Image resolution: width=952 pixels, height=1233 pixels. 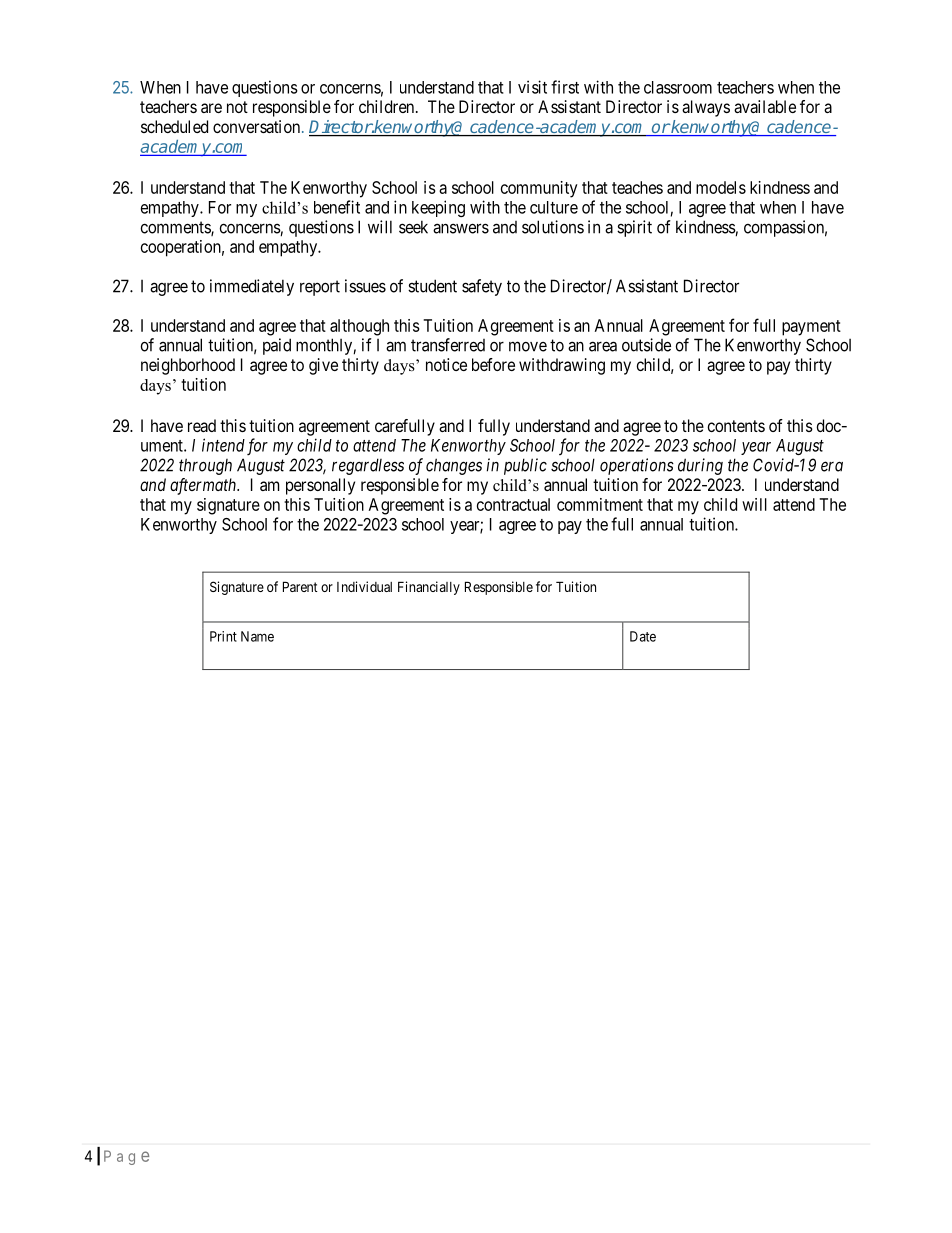 I want to click on intend, so click(x=223, y=445).
